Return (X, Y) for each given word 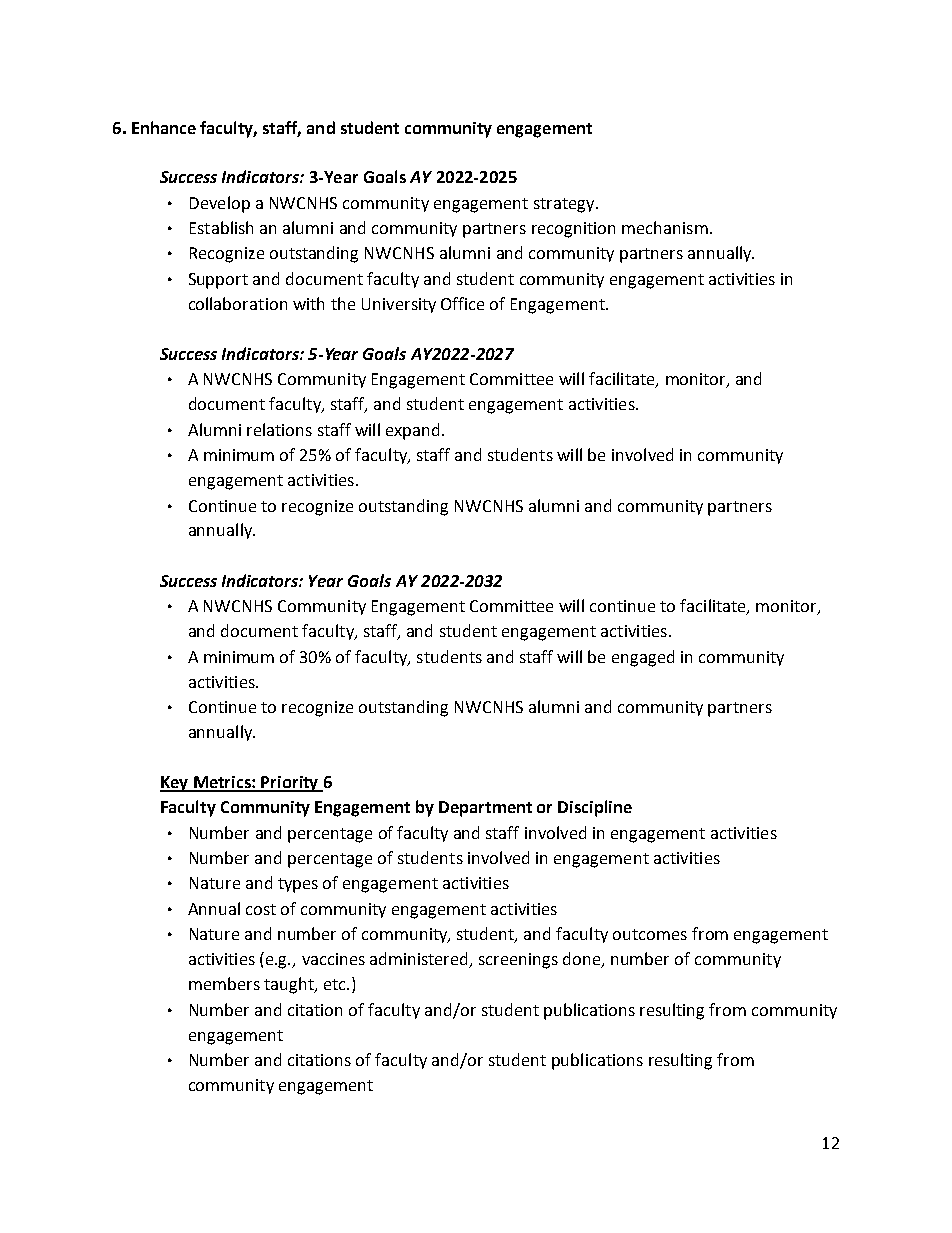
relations (279, 429)
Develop (220, 204)
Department (485, 809)
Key (175, 784)
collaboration (238, 303)
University (399, 305)
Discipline (595, 808)
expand (412, 431)
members (224, 983)
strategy (565, 205)
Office (462, 303)
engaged (643, 658)
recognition (573, 230)
